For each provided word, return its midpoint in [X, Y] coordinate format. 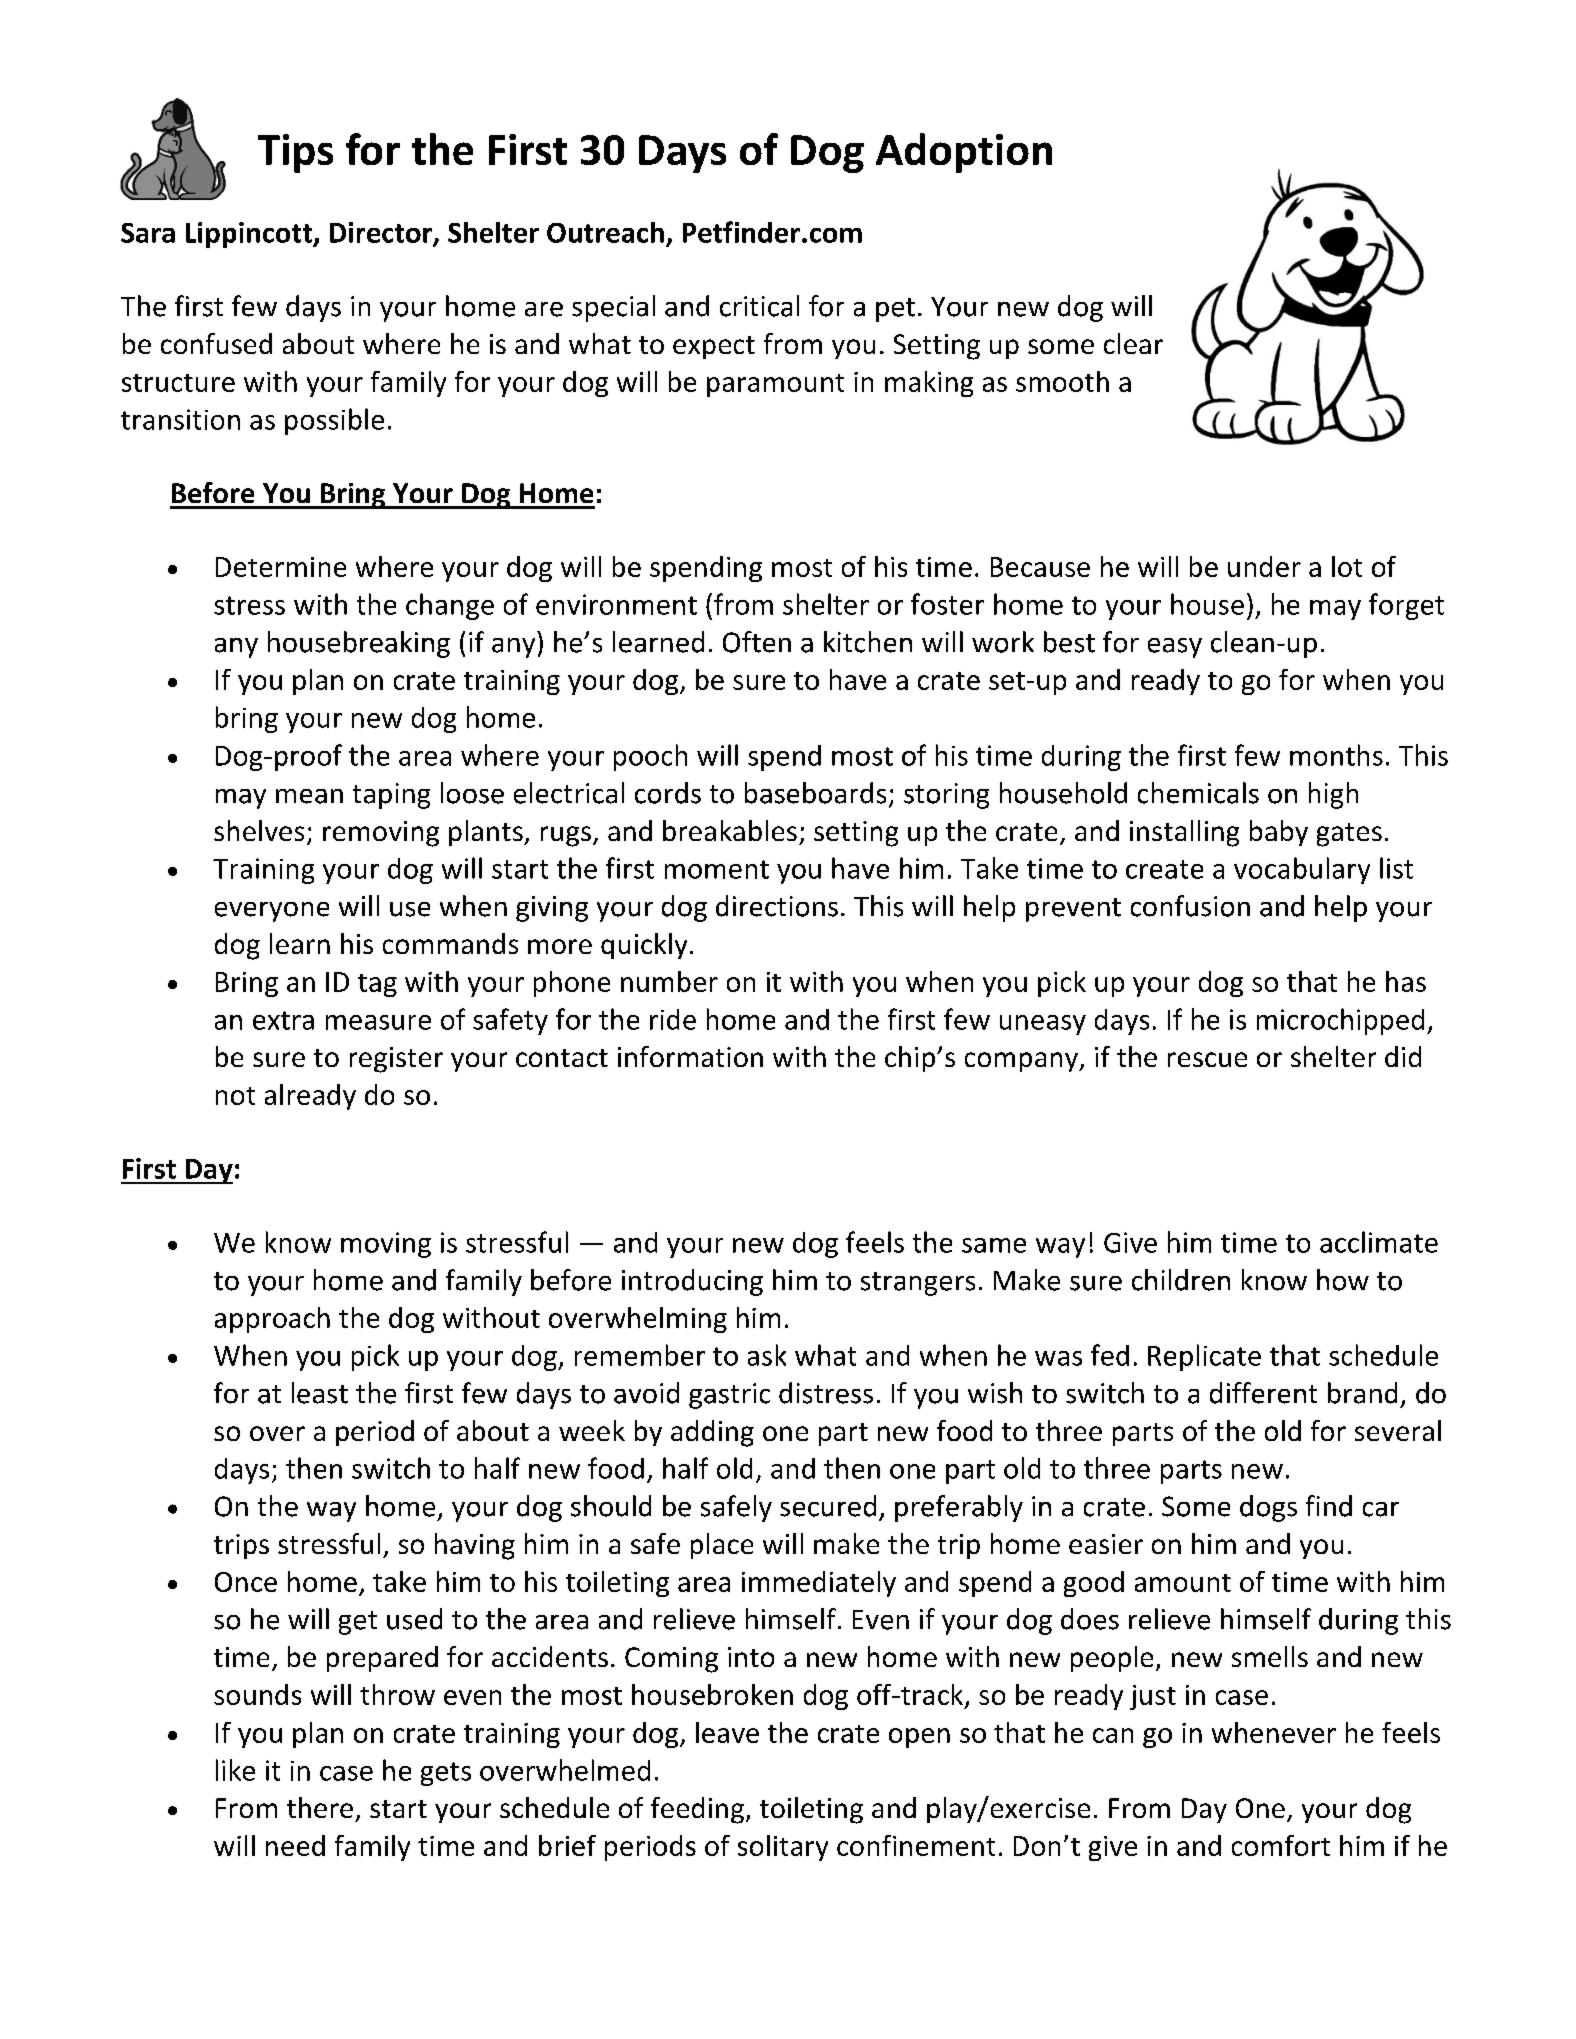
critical [759, 306]
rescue [1207, 1059]
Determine [281, 567]
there [320, 1807]
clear [1133, 343]
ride [673, 1019]
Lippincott [250, 235]
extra [283, 1020]
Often [757, 642]
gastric [729, 1396]
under [1264, 566]
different [1263, 1393]
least [320, 1393]
